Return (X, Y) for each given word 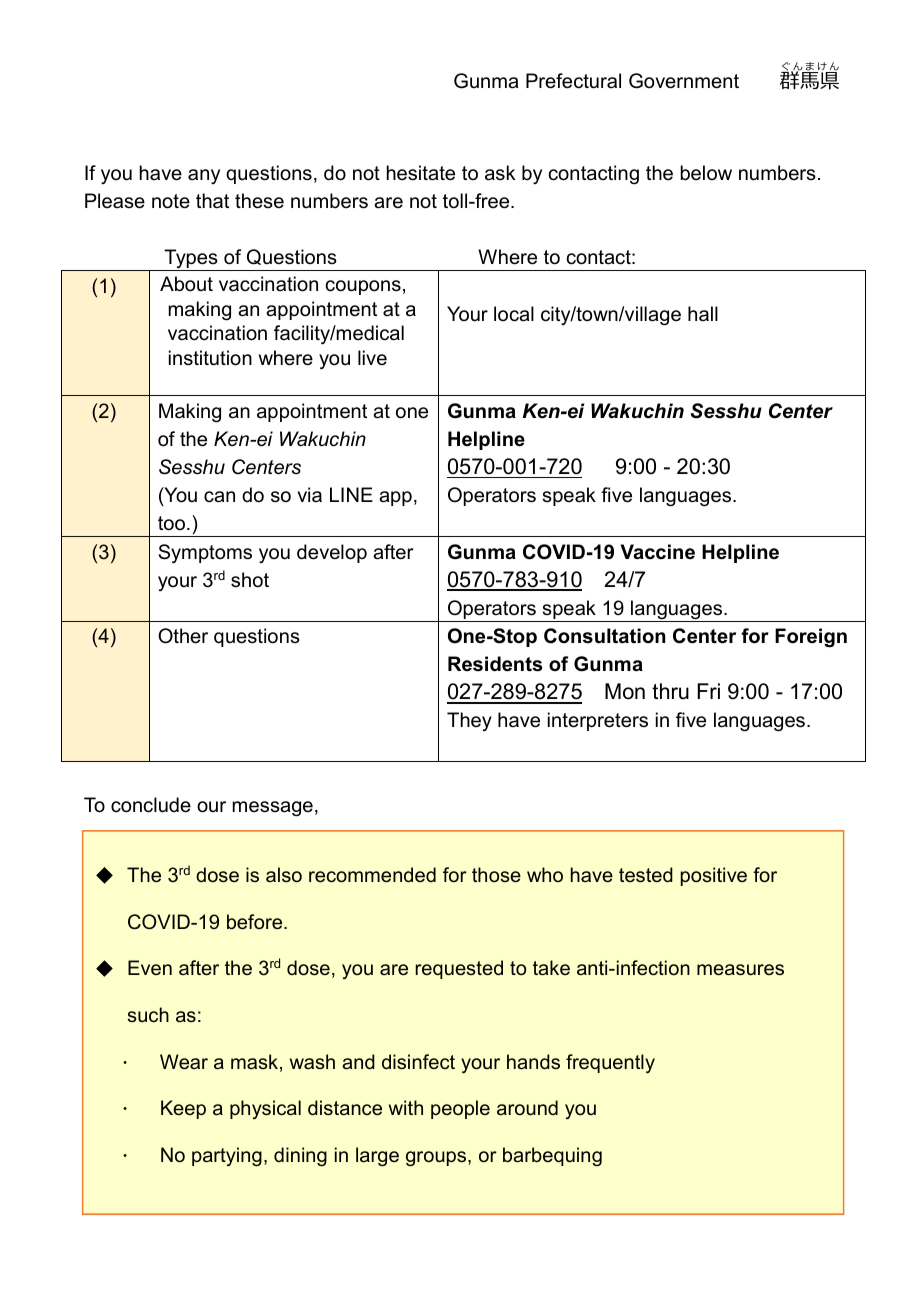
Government (684, 81)
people (460, 1109)
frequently (610, 1063)
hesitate (421, 173)
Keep (183, 1109)
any (204, 176)
